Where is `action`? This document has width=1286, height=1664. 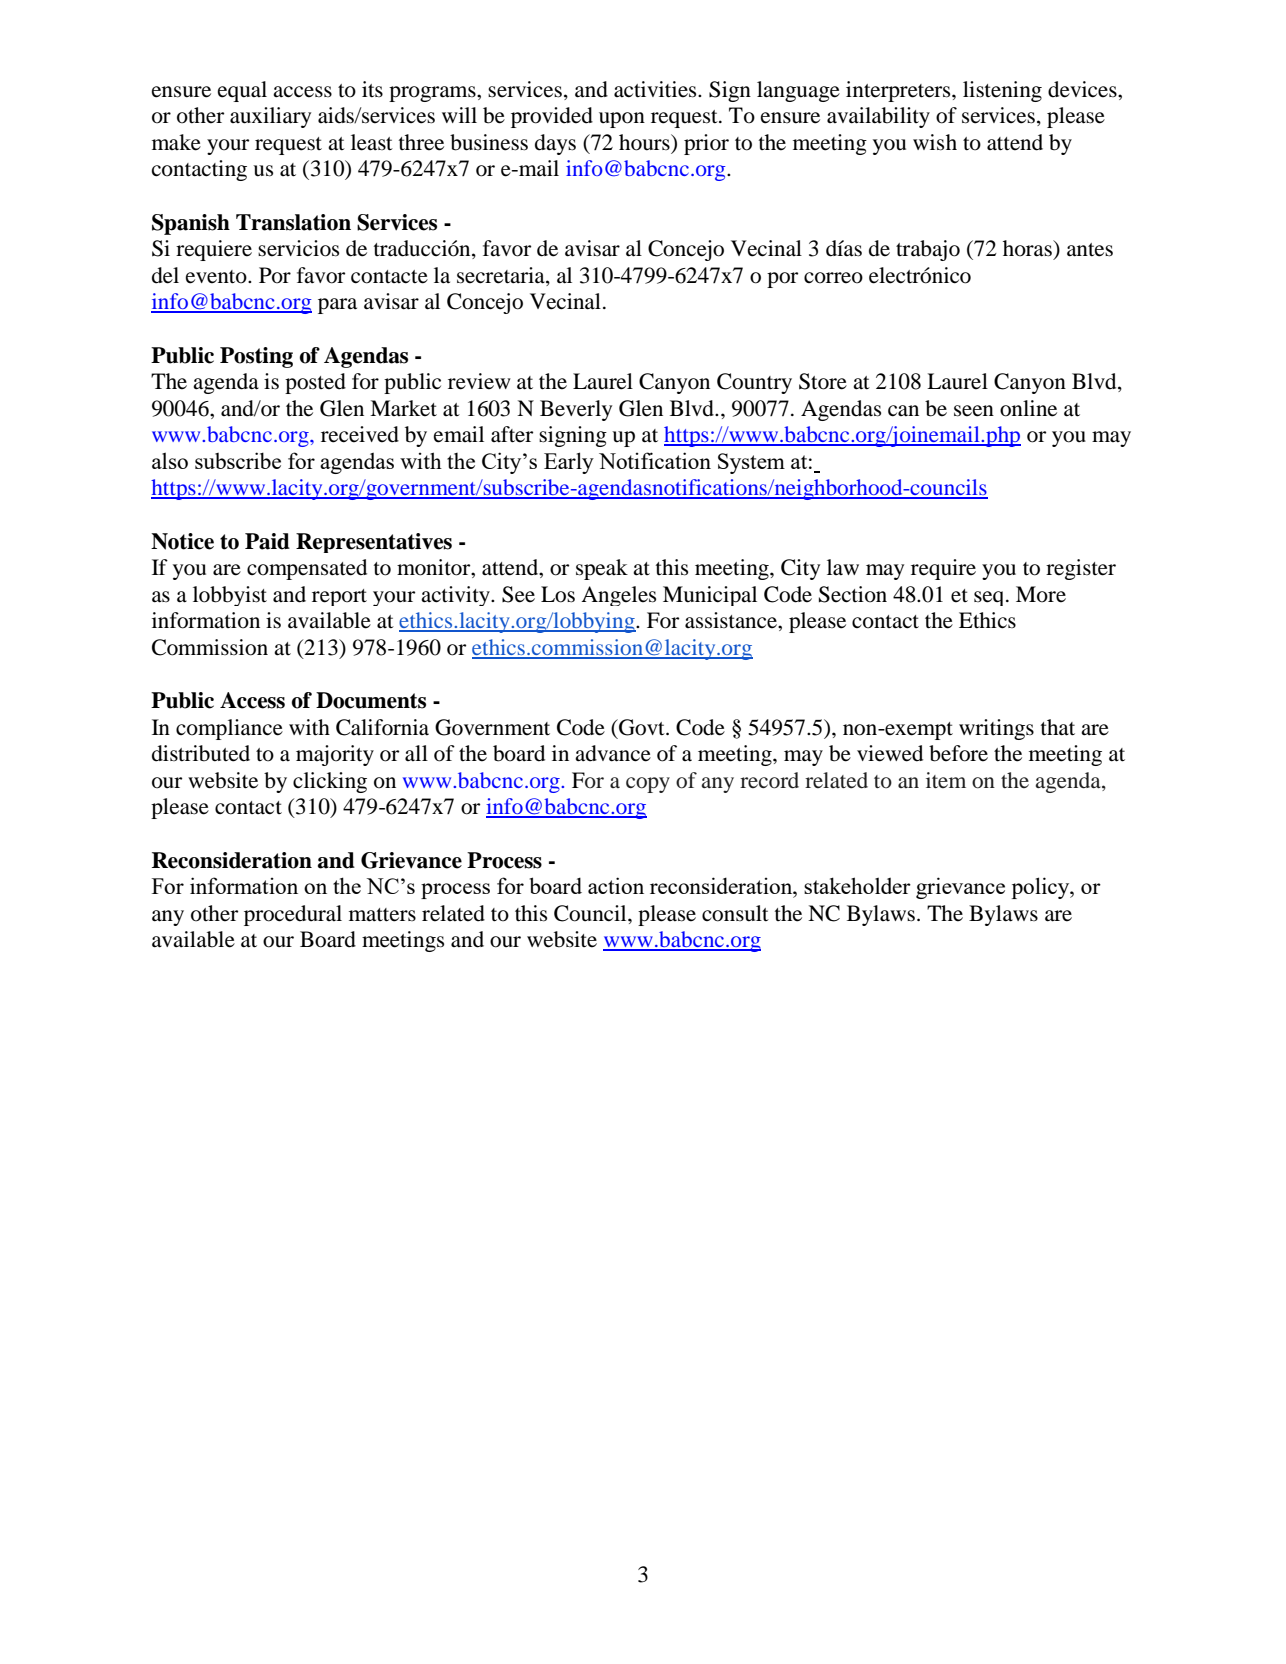 action is located at coordinates (616, 885).
